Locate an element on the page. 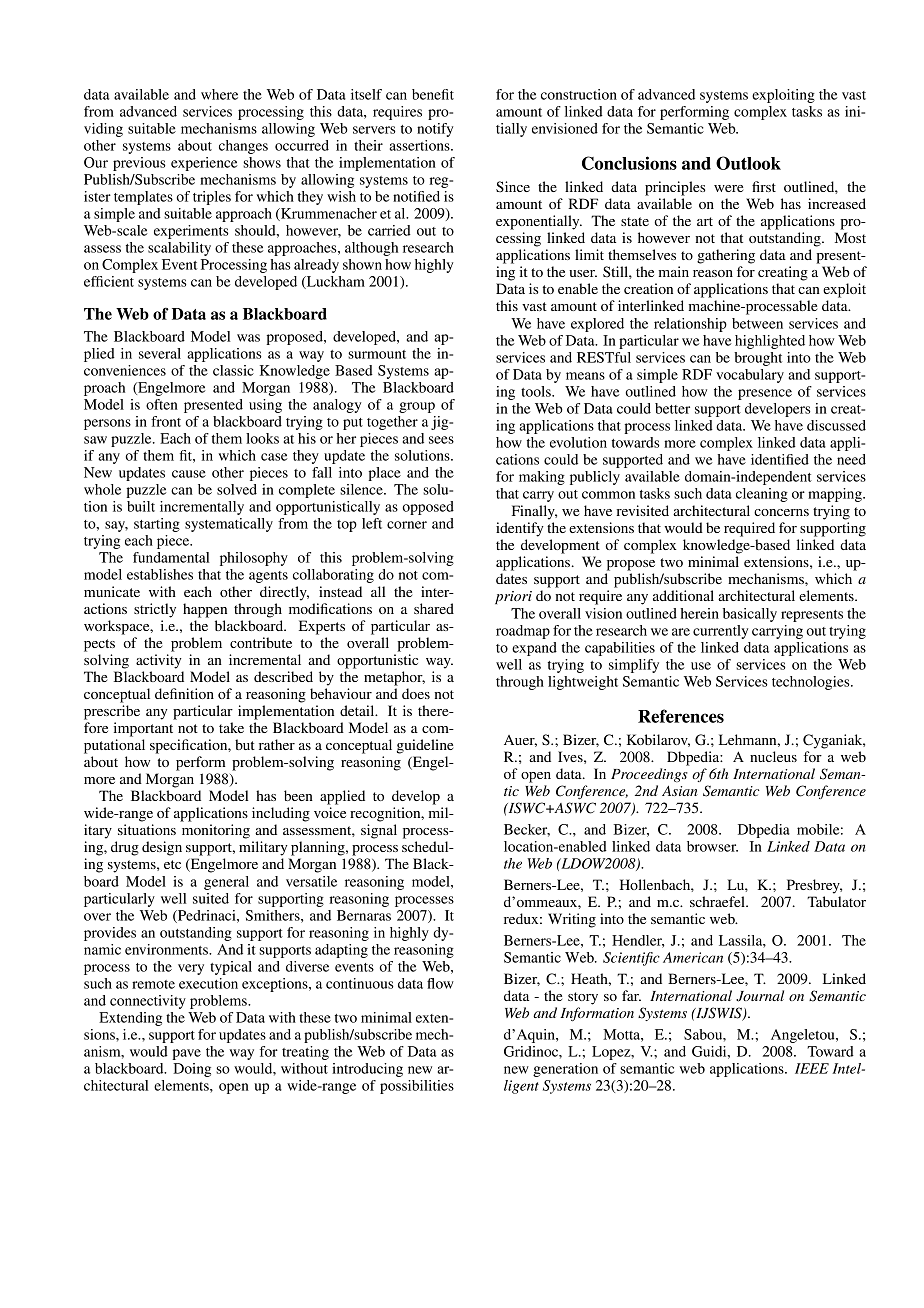 The height and width of the document is (1308, 924). where is located at coordinates (219, 94).
